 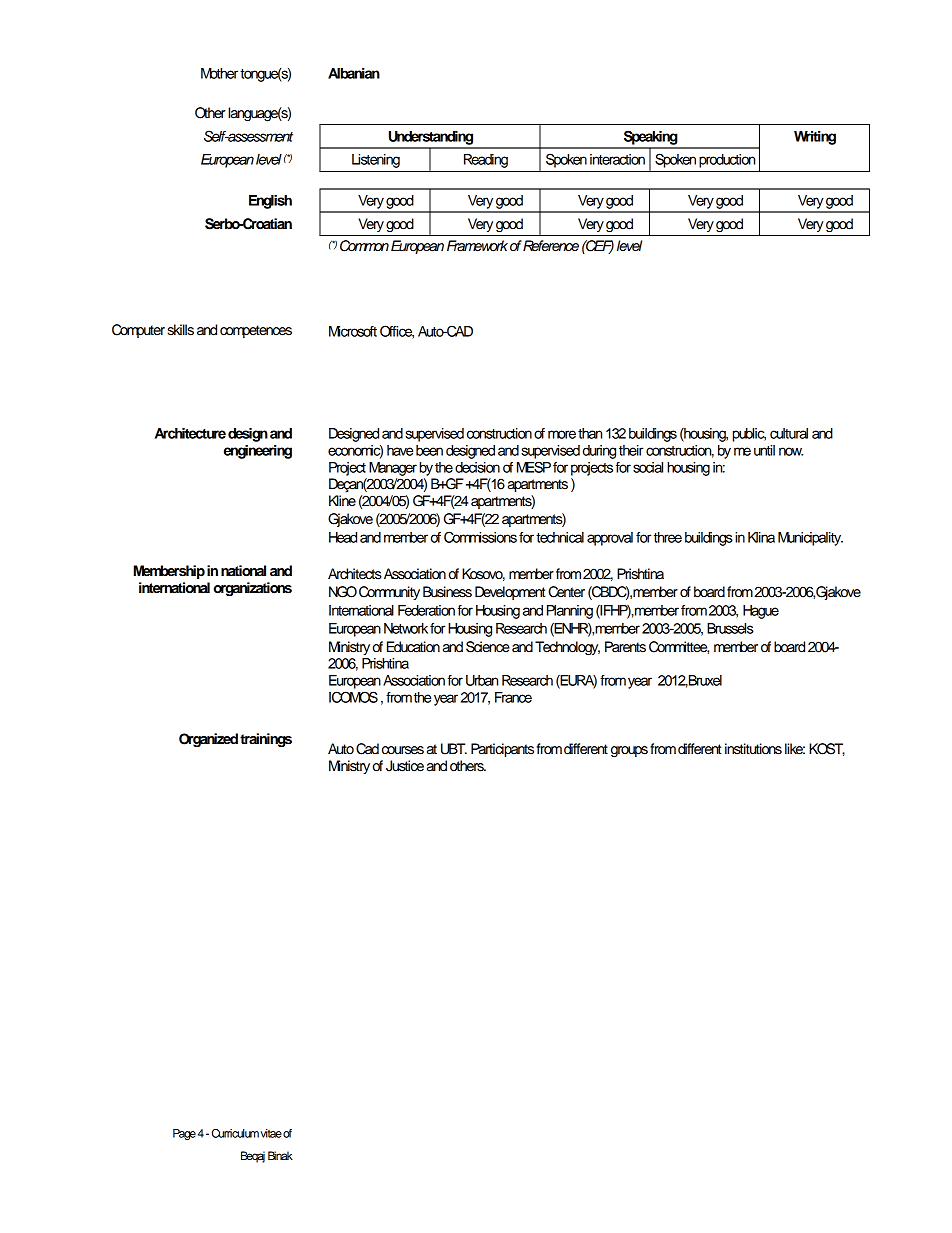 I want to click on Hague, so click(x=761, y=612).
